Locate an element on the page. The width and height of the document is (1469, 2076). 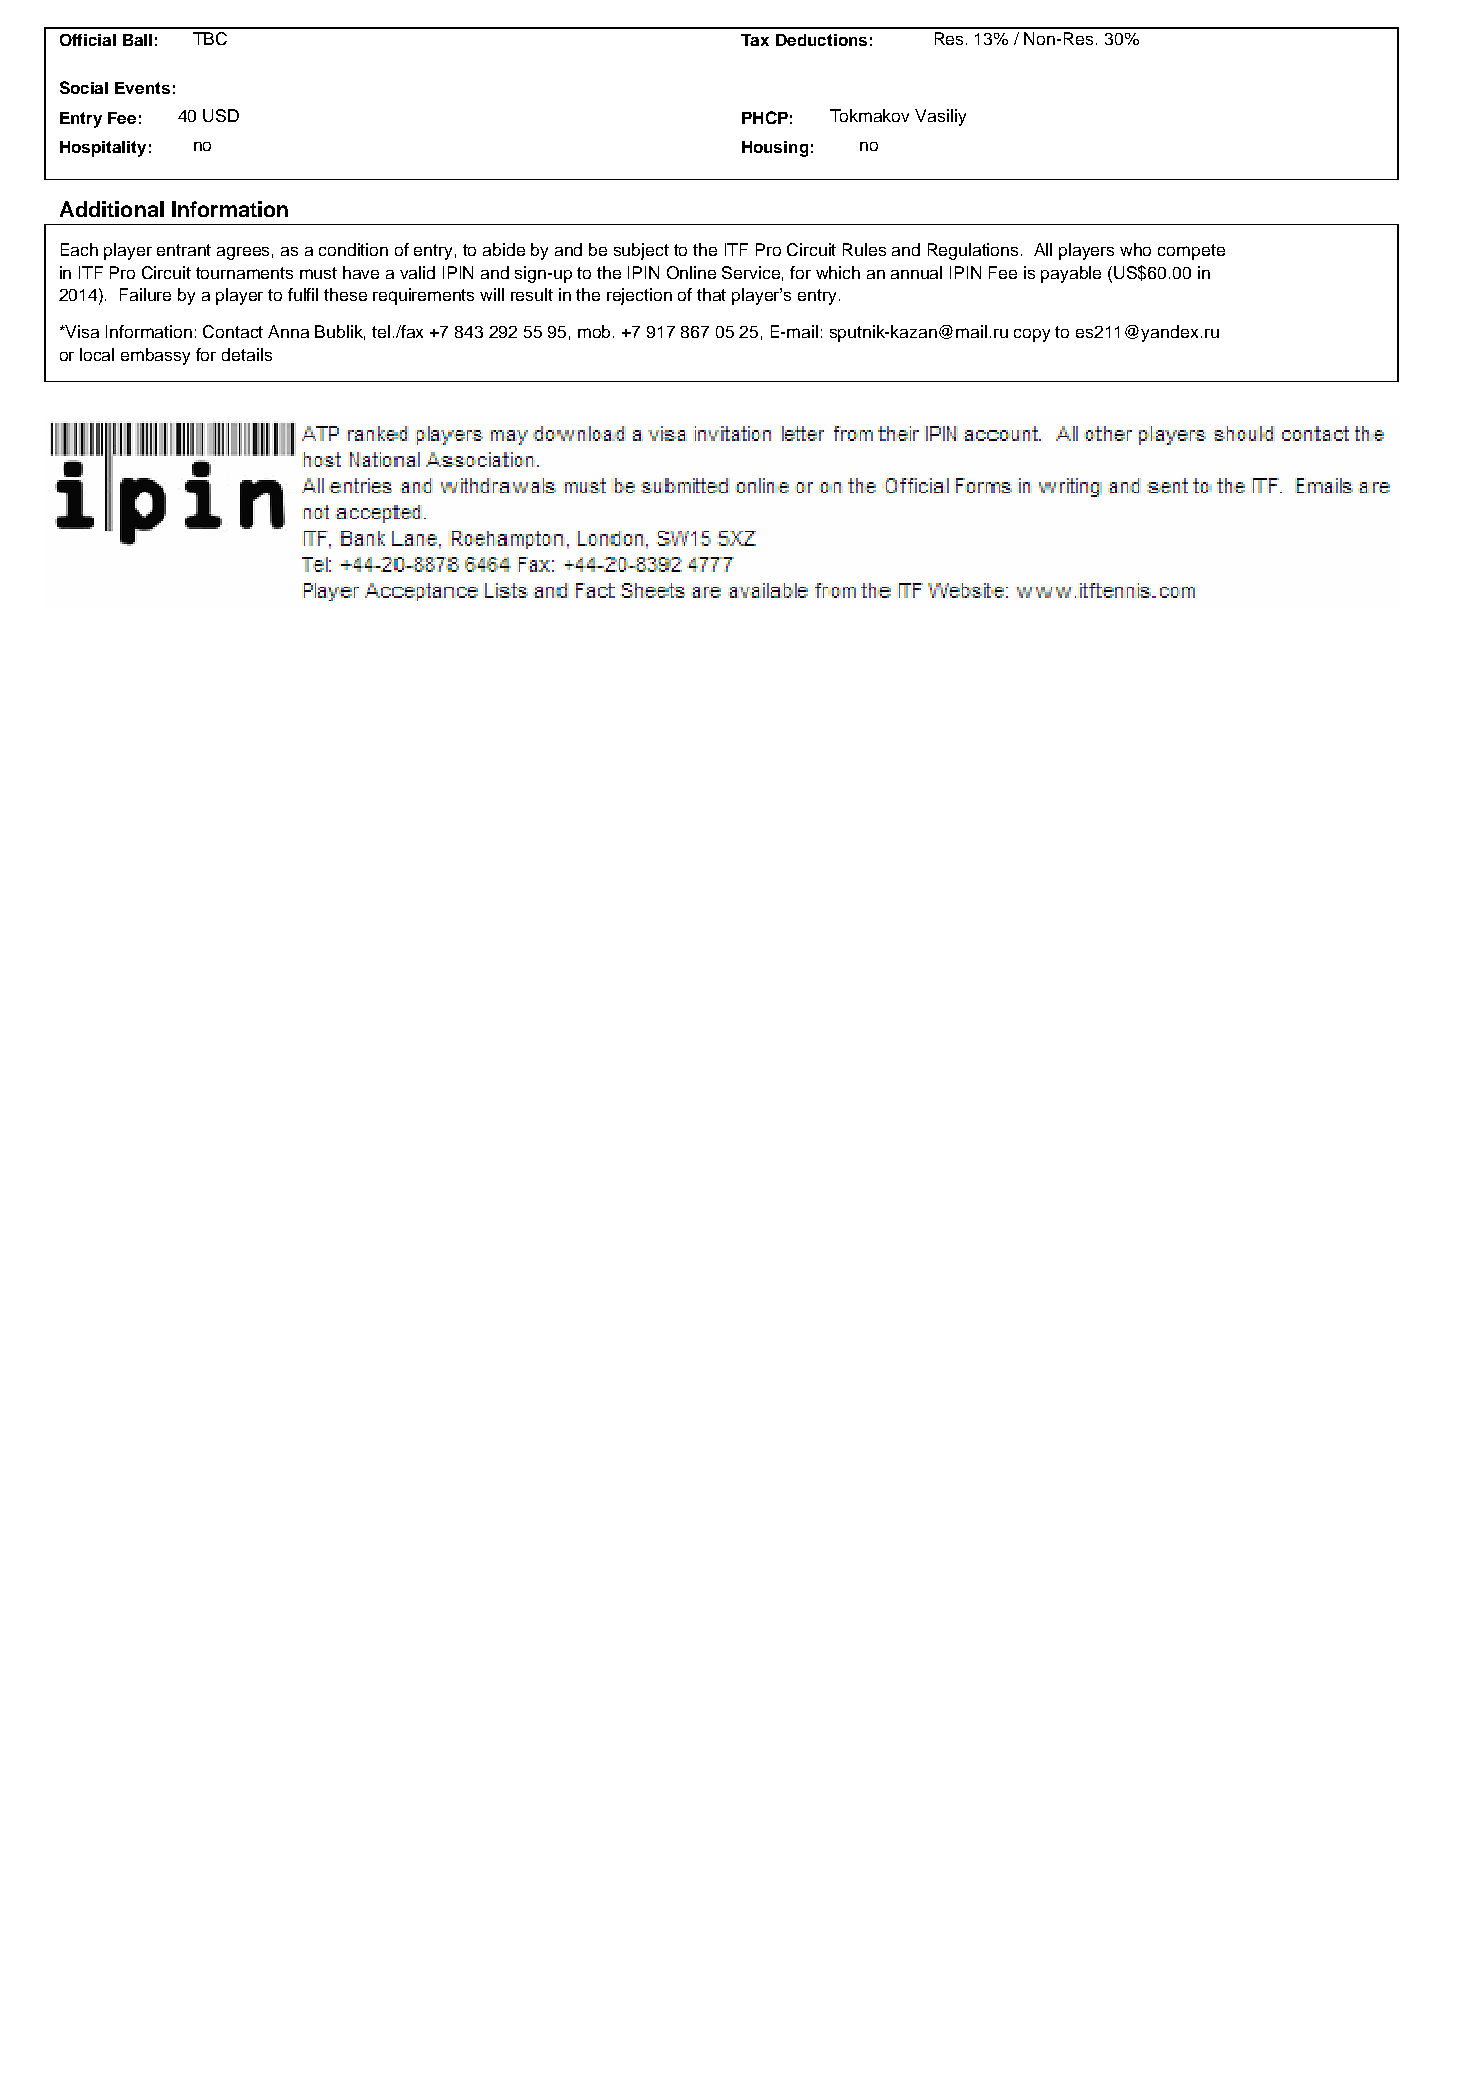
Housing is located at coordinates (775, 149).
